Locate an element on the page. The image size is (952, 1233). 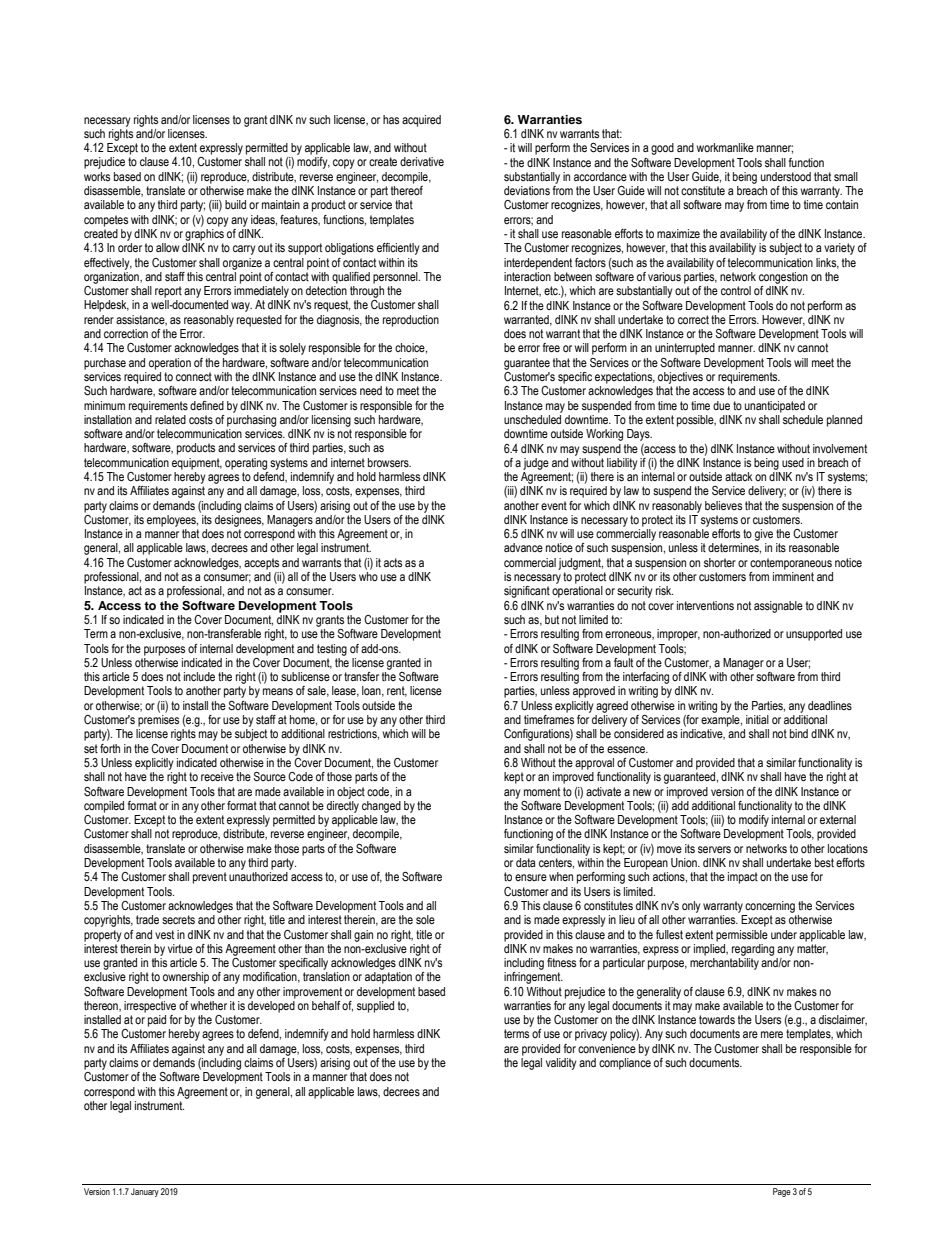
workmanlike is located at coordinates (725, 147).
